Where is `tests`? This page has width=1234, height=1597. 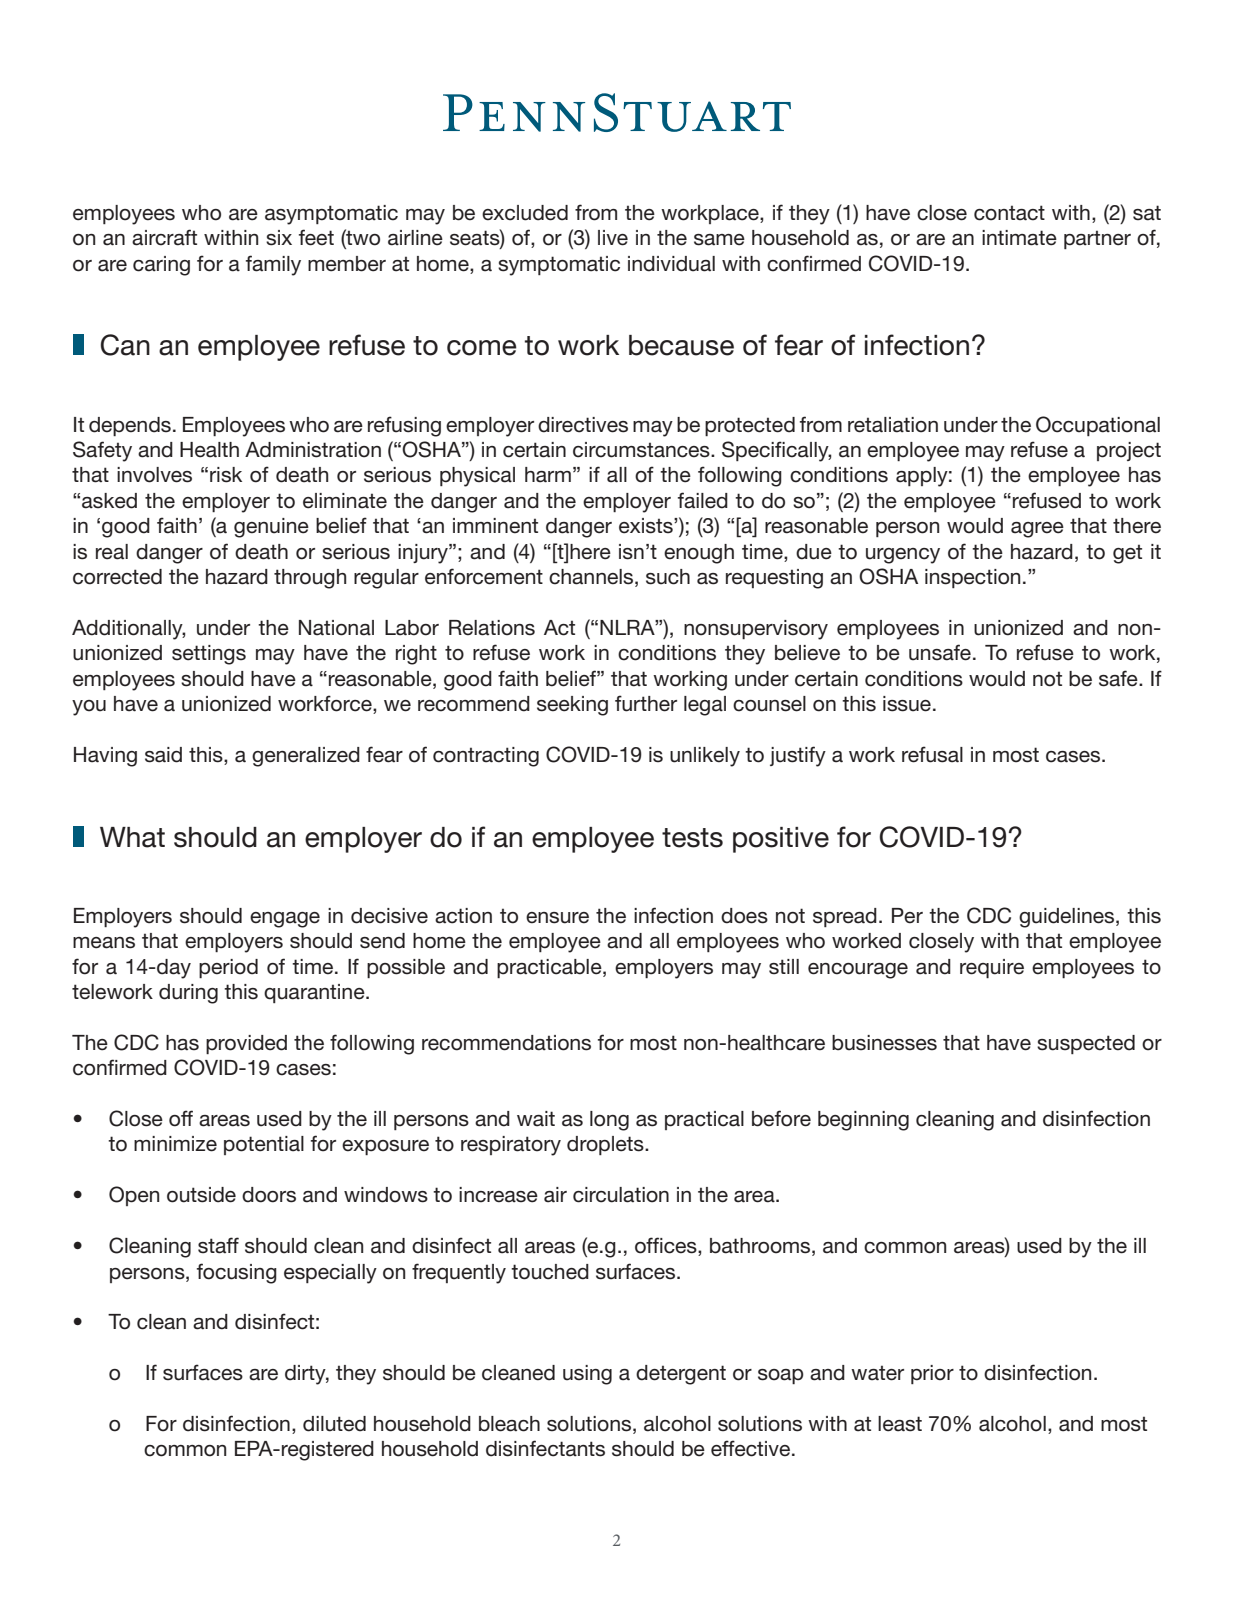 tests is located at coordinates (692, 838).
